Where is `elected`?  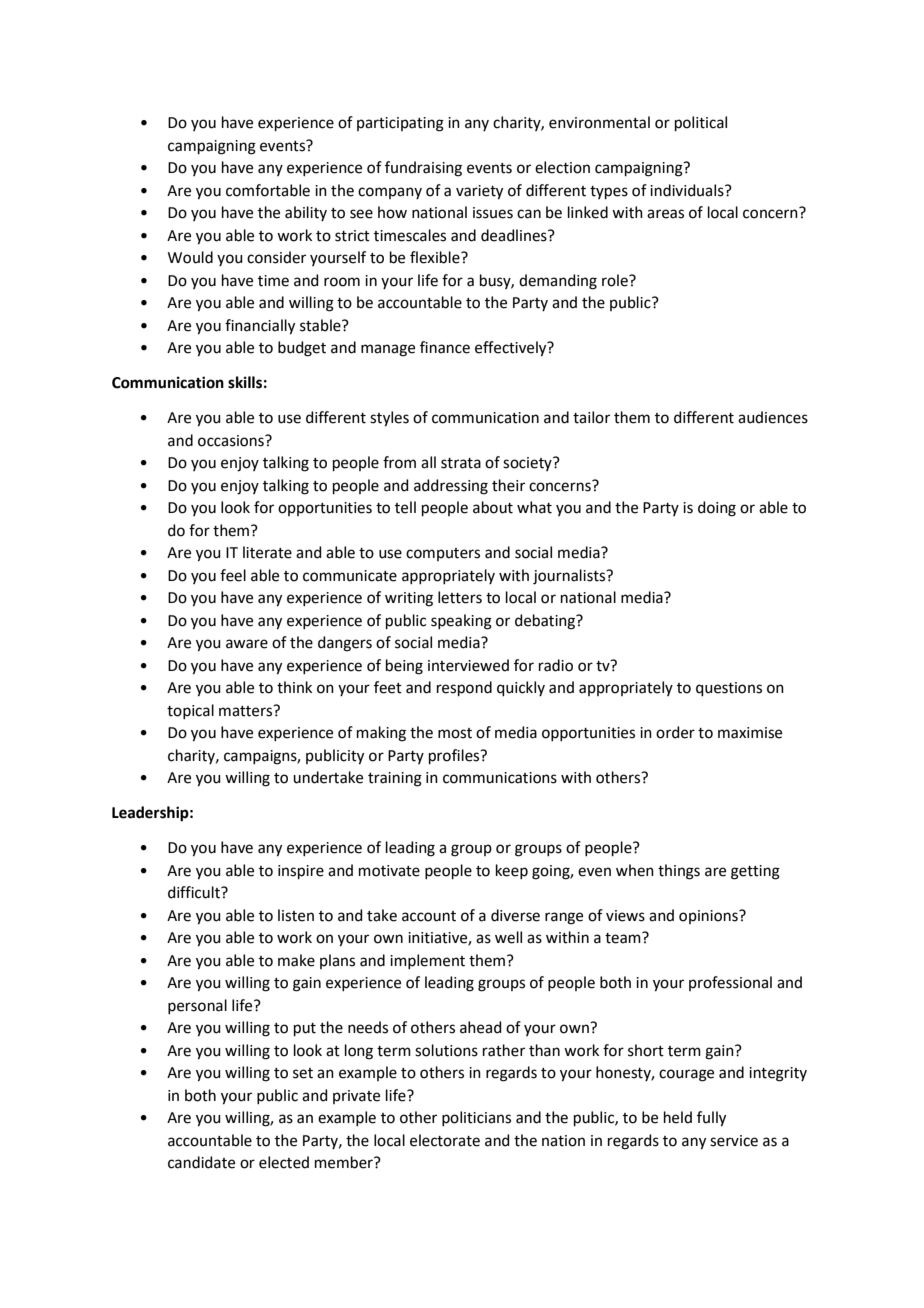
elected is located at coordinates (284, 1162).
